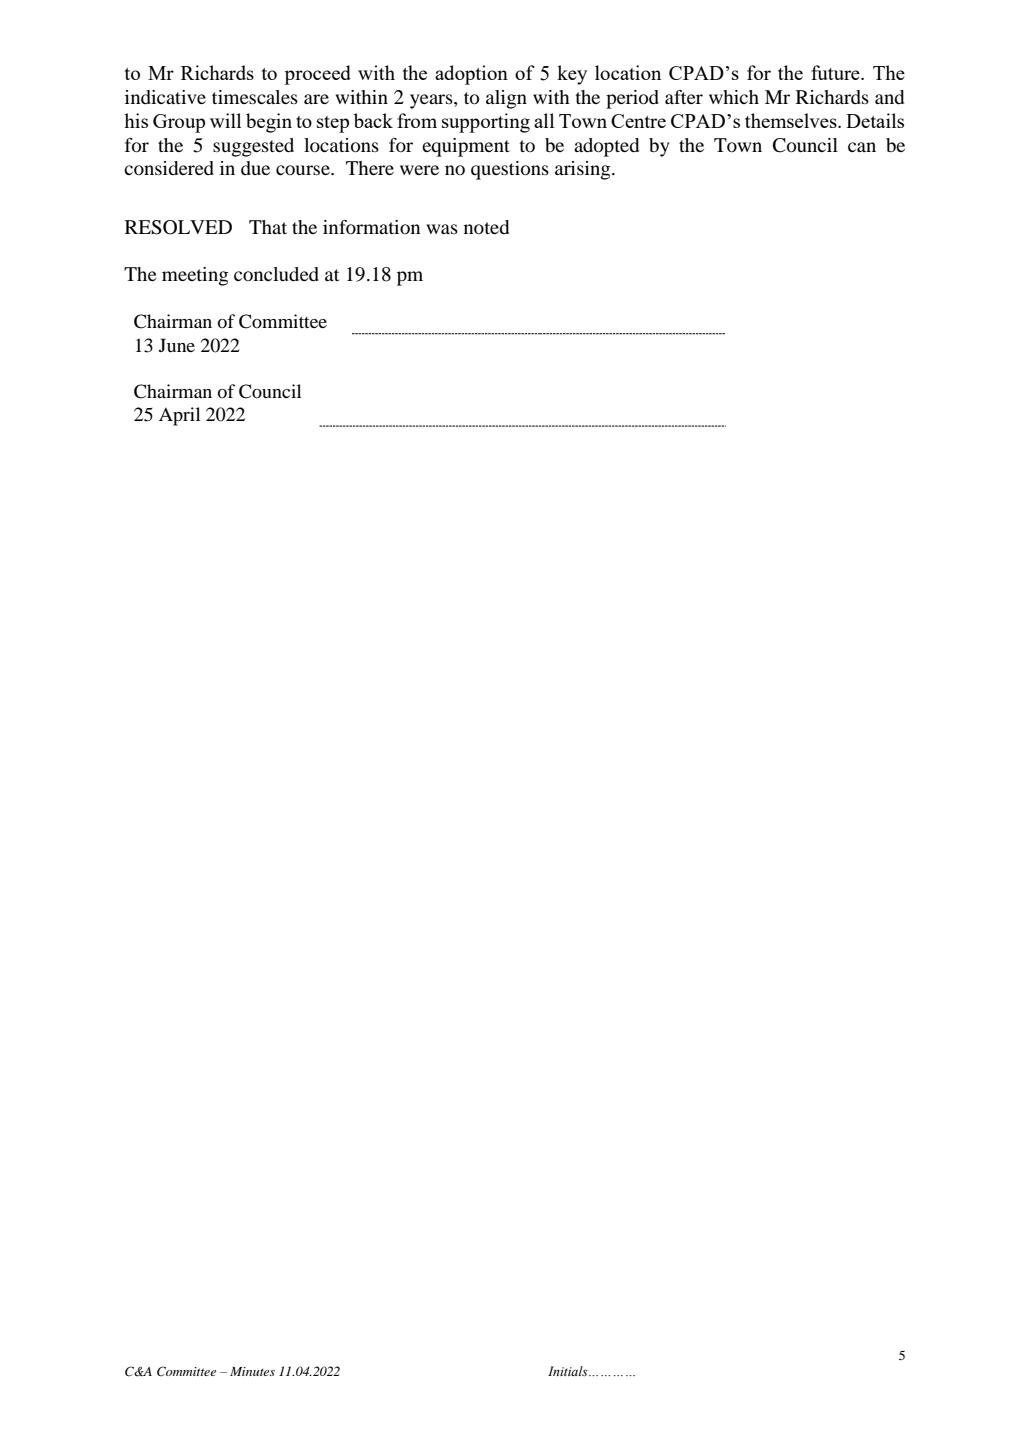 The image size is (1030, 1456). What do you see at coordinates (179, 416) in the document?
I see `April` at bounding box center [179, 416].
